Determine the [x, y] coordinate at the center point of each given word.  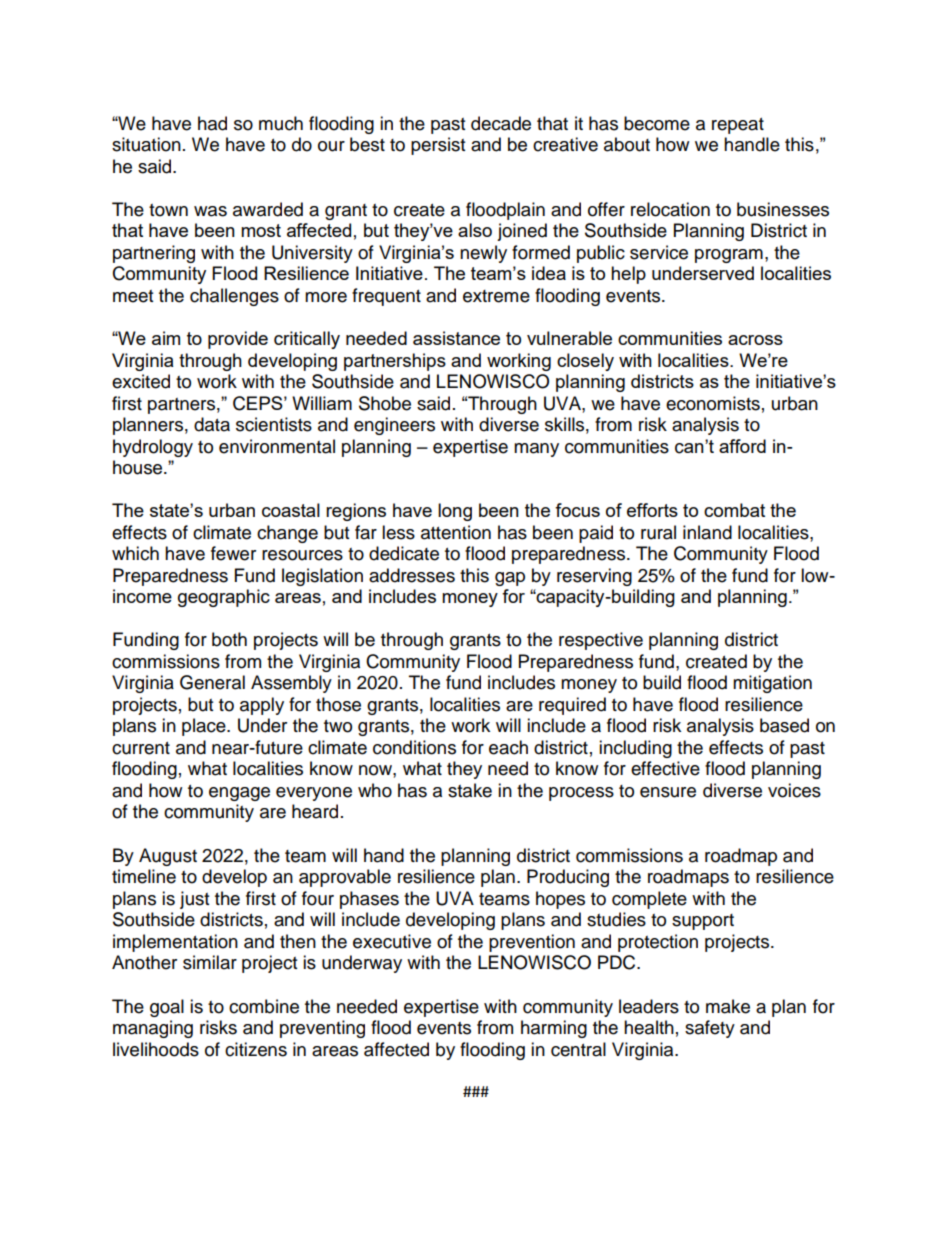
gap [510, 579]
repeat [738, 126]
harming [554, 1029]
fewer [233, 553]
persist [438, 146]
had [212, 123]
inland [707, 532]
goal [167, 1008]
